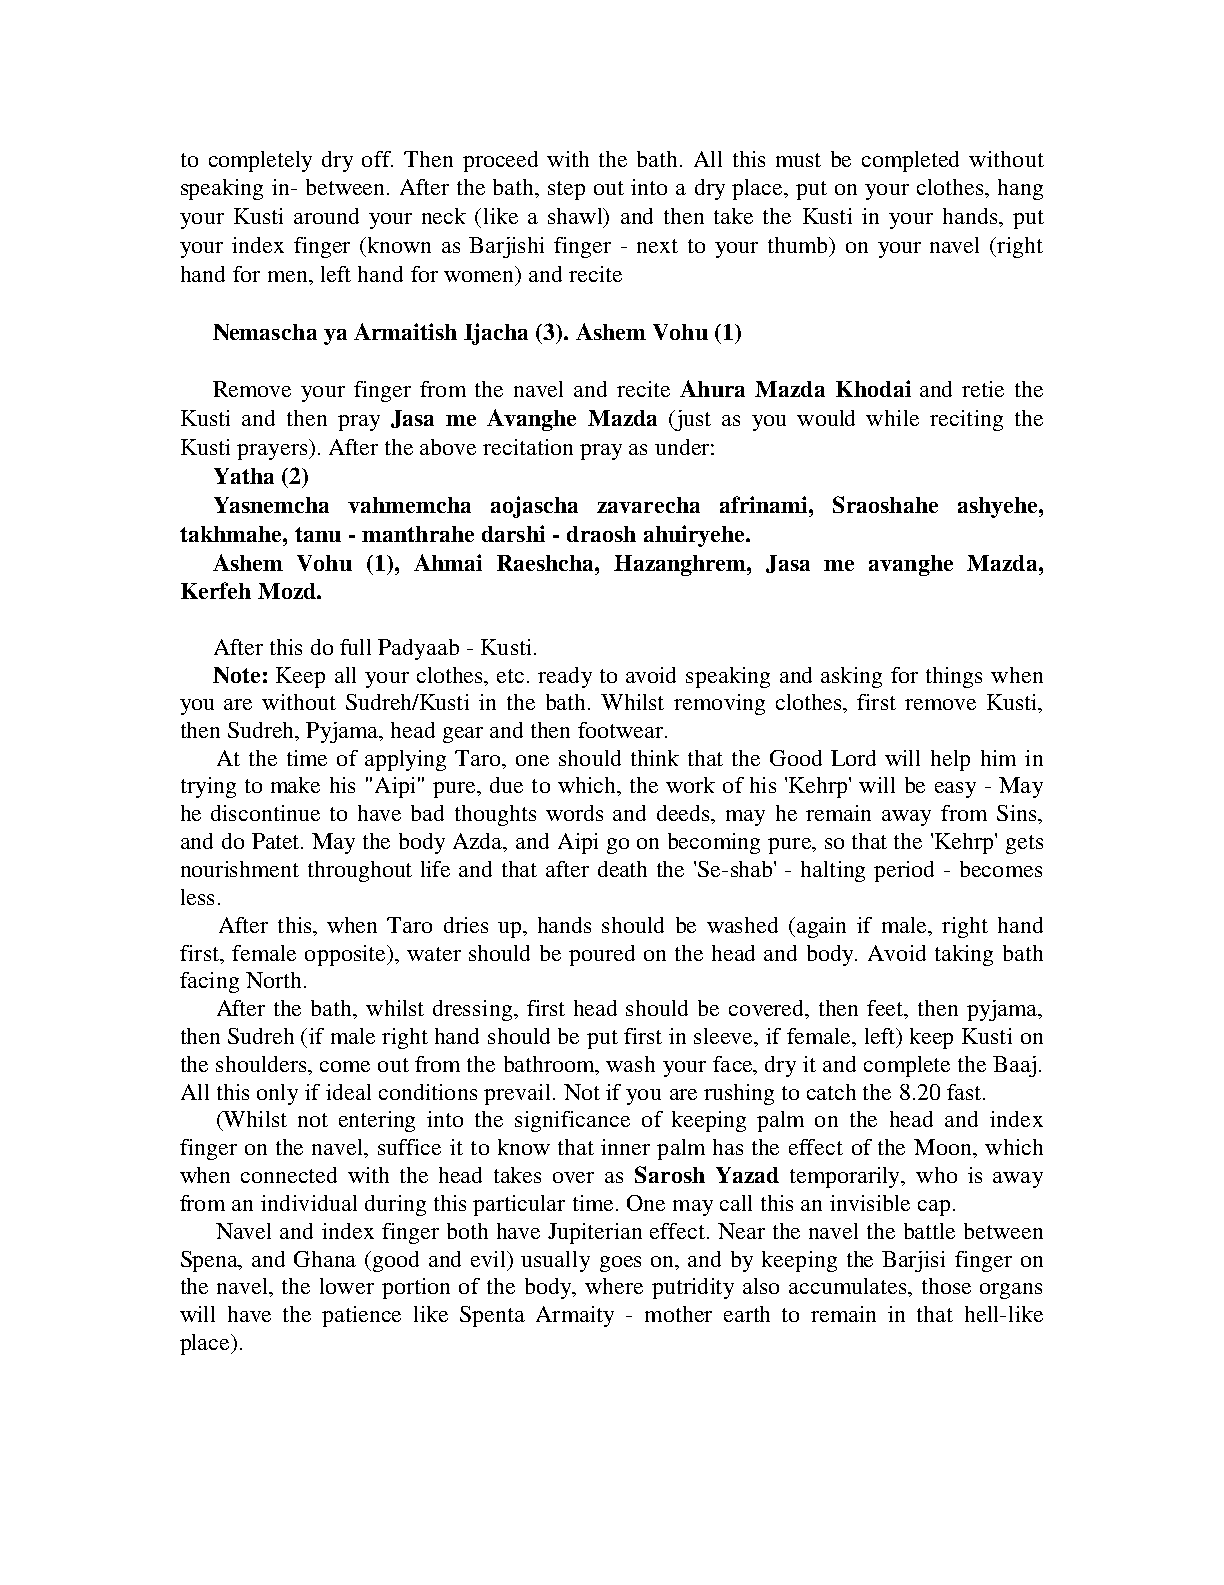  What do you see at coordinates (244, 476) in the screenshot?
I see `Yatha` at bounding box center [244, 476].
